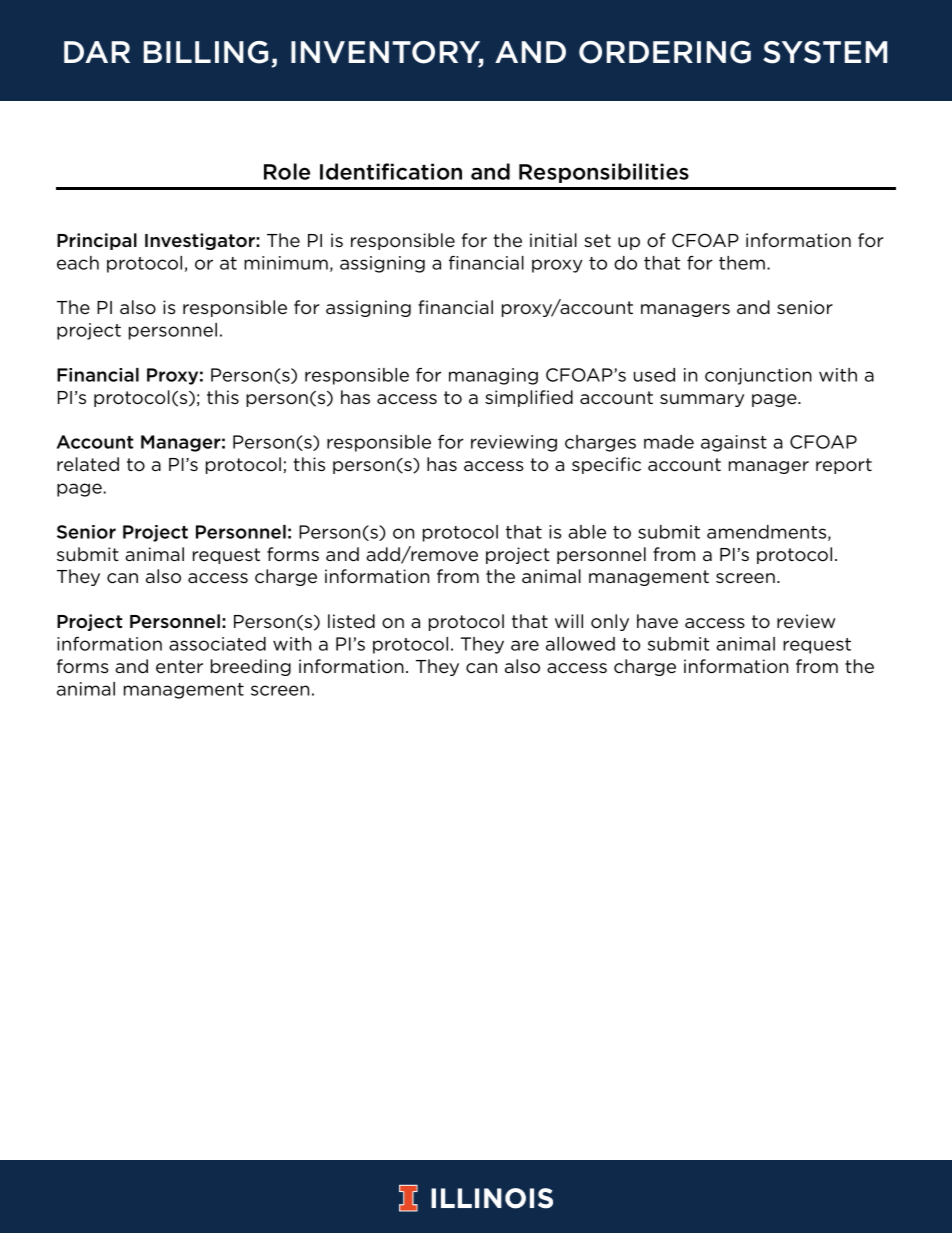 This screenshot has height=1233, width=952. What do you see at coordinates (287, 171) in the screenshot?
I see `Role` at bounding box center [287, 171].
